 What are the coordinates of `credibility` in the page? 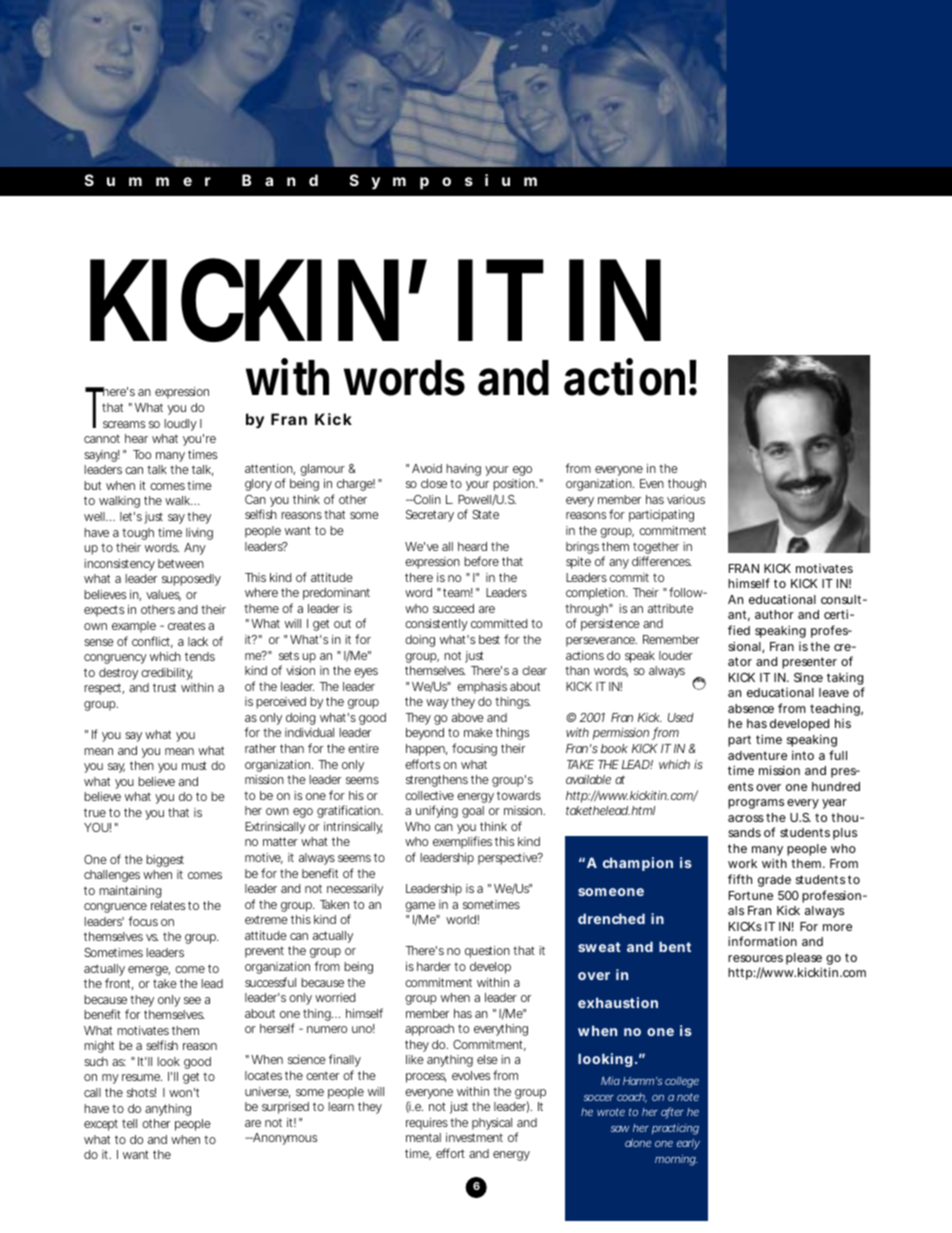 It's located at (166, 674).
